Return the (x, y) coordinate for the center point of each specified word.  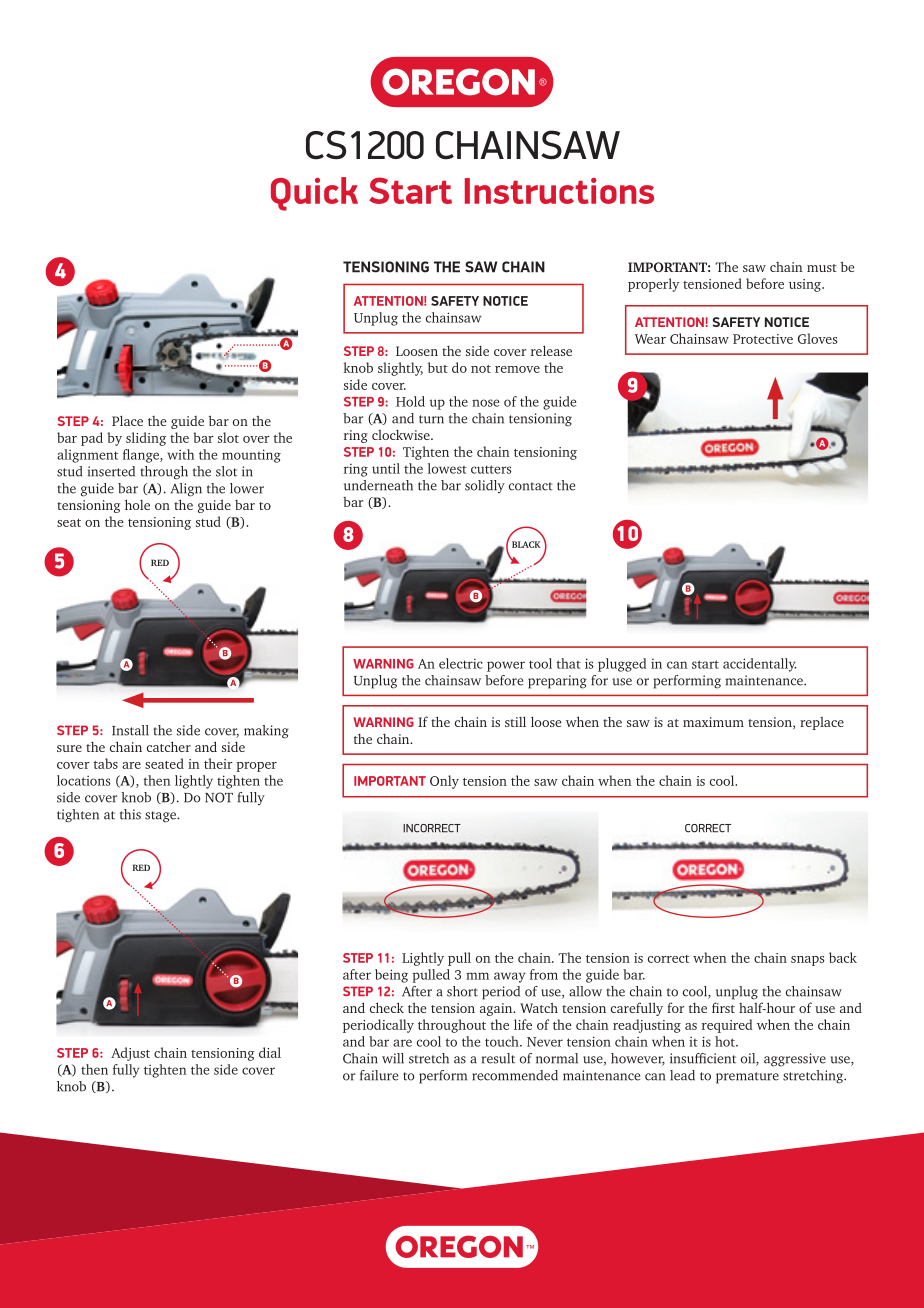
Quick (314, 194)
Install (130, 730)
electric (461, 663)
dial (270, 1052)
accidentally (760, 665)
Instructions (559, 191)
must (822, 268)
